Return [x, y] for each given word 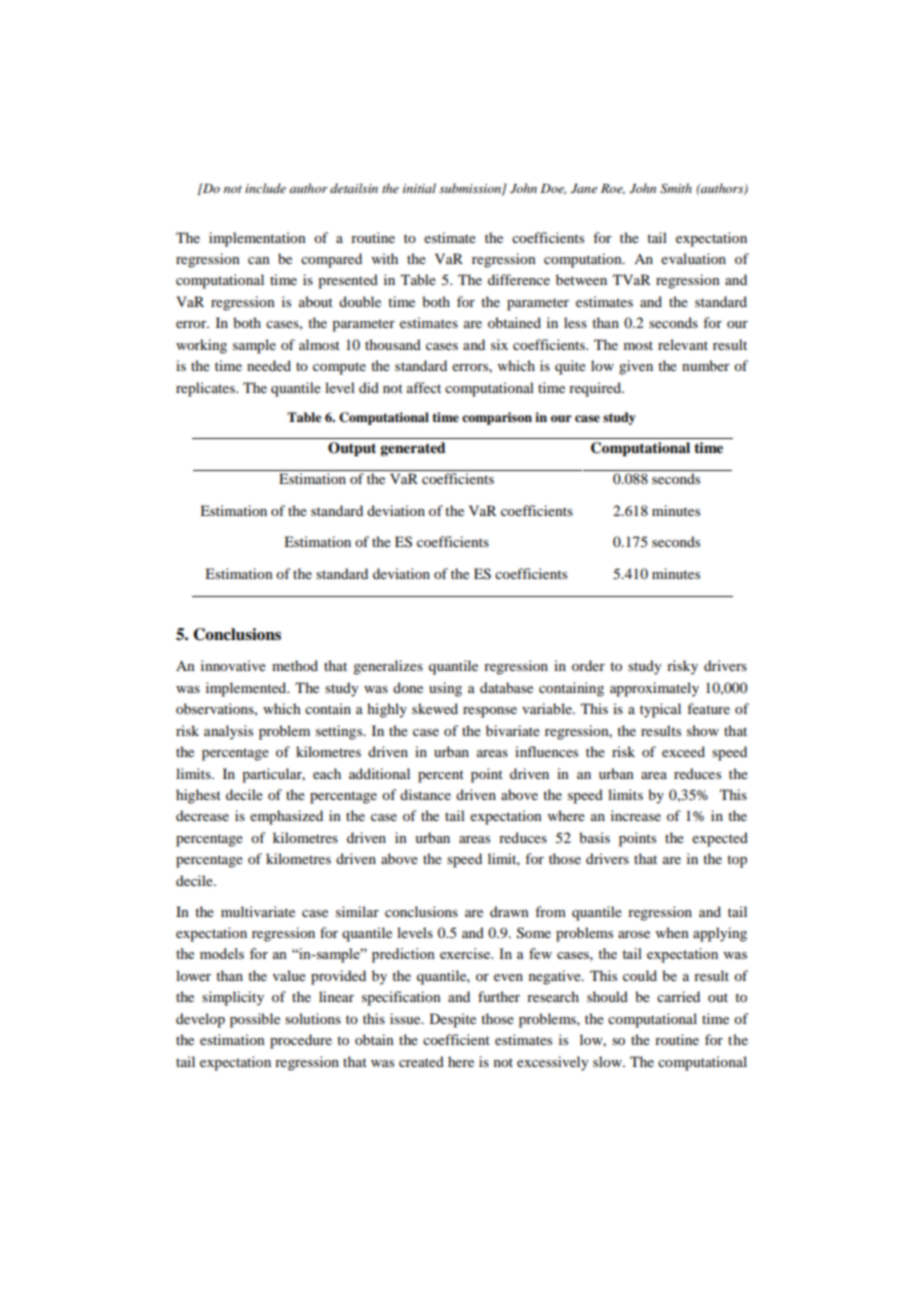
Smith [676, 188]
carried [678, 996]
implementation [257, 239]
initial [419, 188]
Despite [453, 1020]
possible [255, 1020]
